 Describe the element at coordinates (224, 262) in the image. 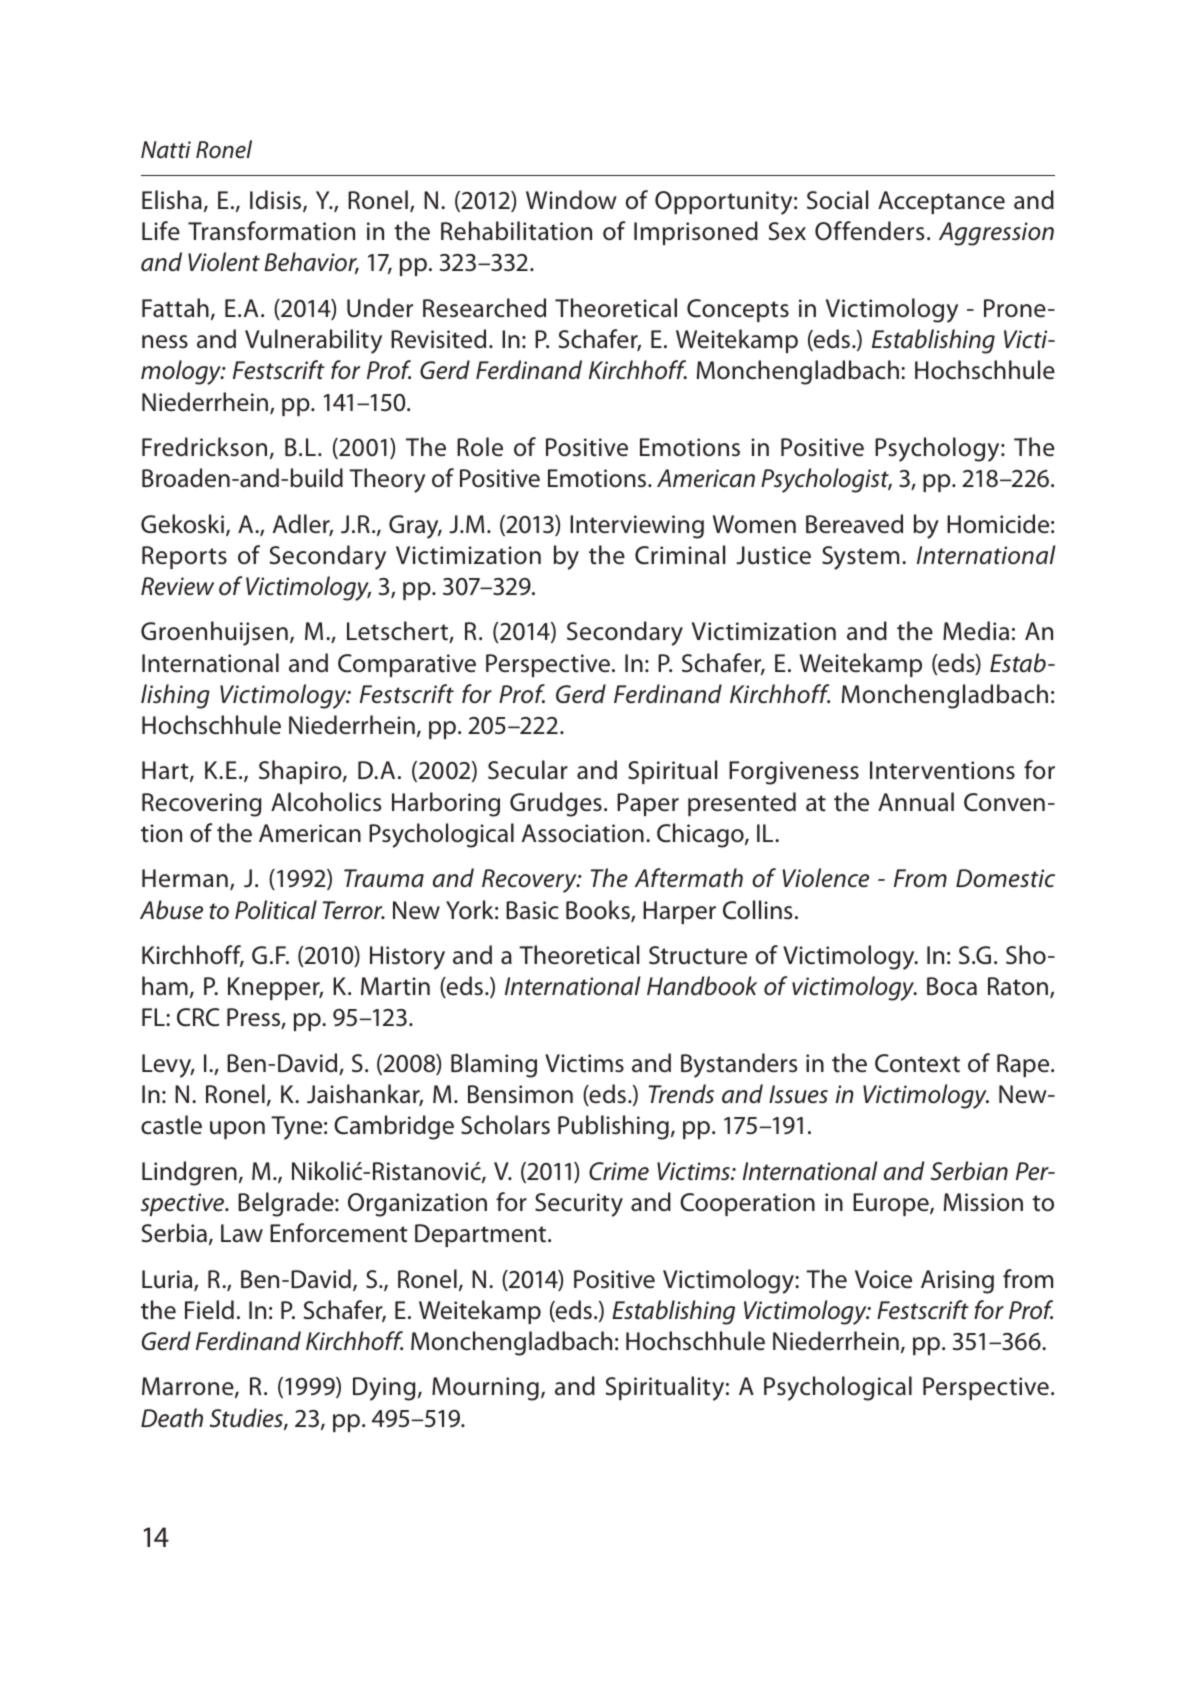

I see `Violent` at that location.
